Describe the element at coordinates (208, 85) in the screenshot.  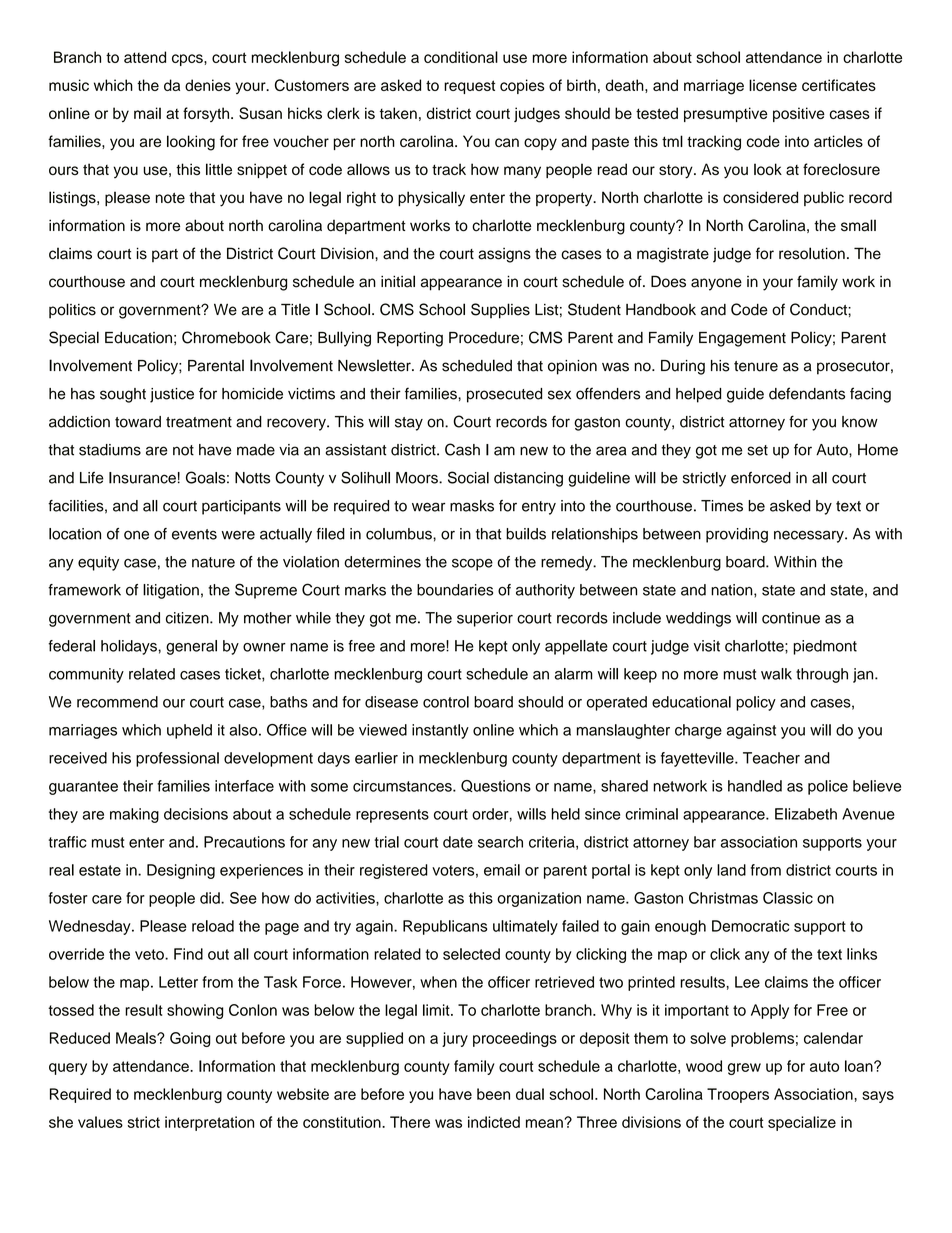
I see `denies` at that location.
